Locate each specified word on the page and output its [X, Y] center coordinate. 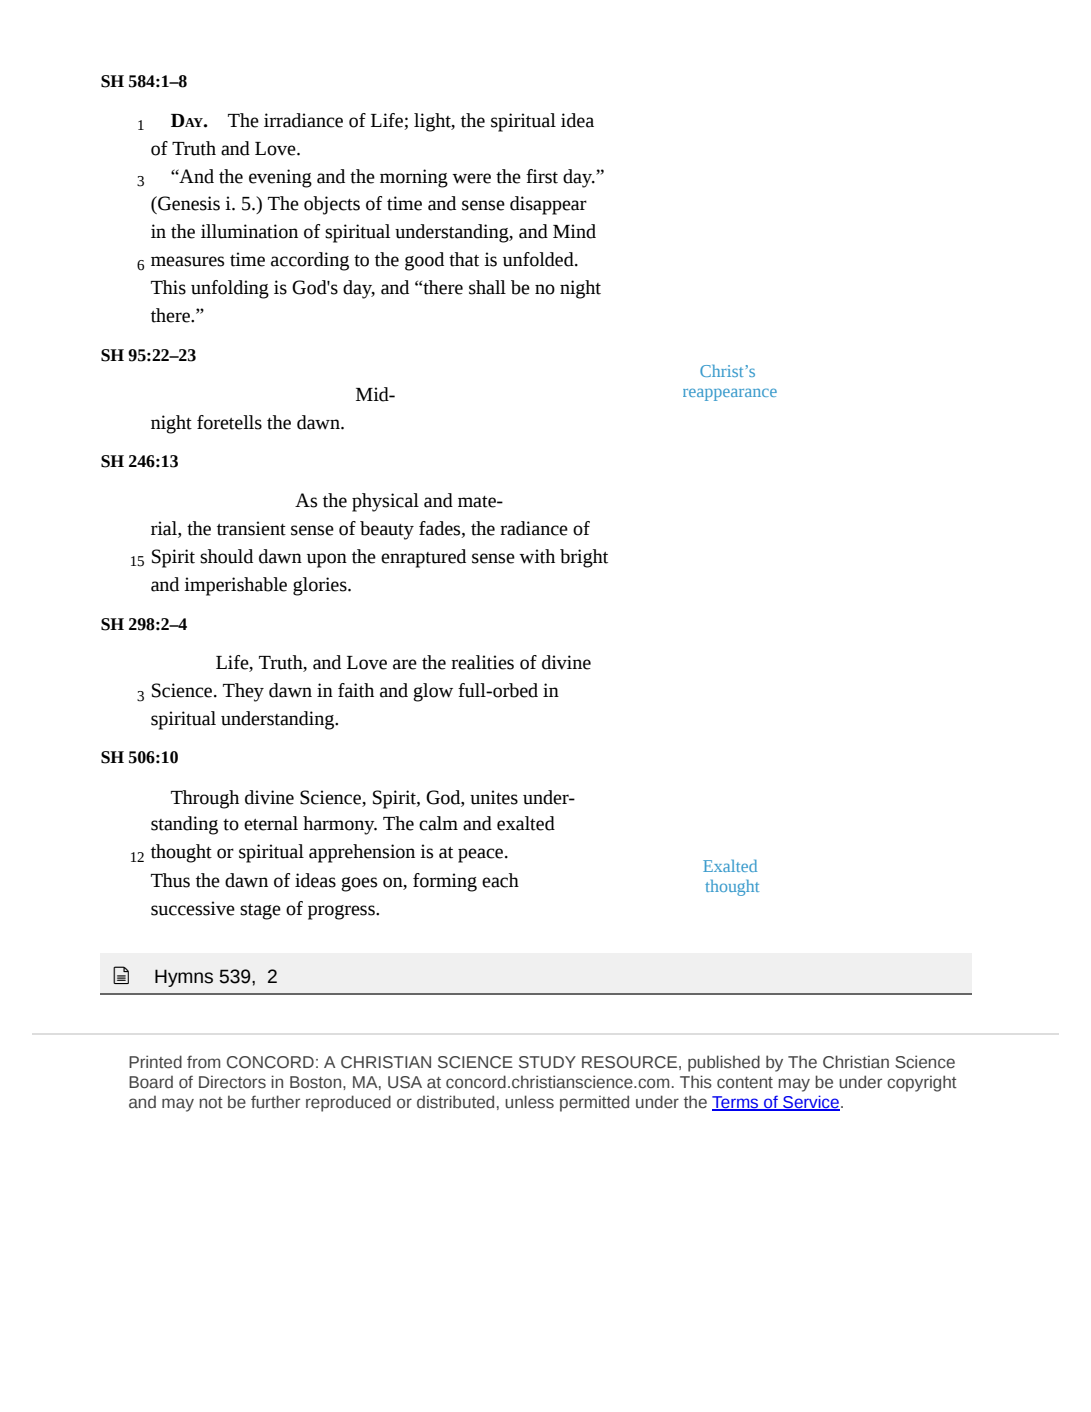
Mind [574, 231]
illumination [249, 231]
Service [810, 1103]
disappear [548, 205]
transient [251, 528]
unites [494, 797]
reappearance [730, 394]
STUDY [547, 1062]
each [500, 880]
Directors [232, 1082]
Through [205, 799]
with [537, 556]
